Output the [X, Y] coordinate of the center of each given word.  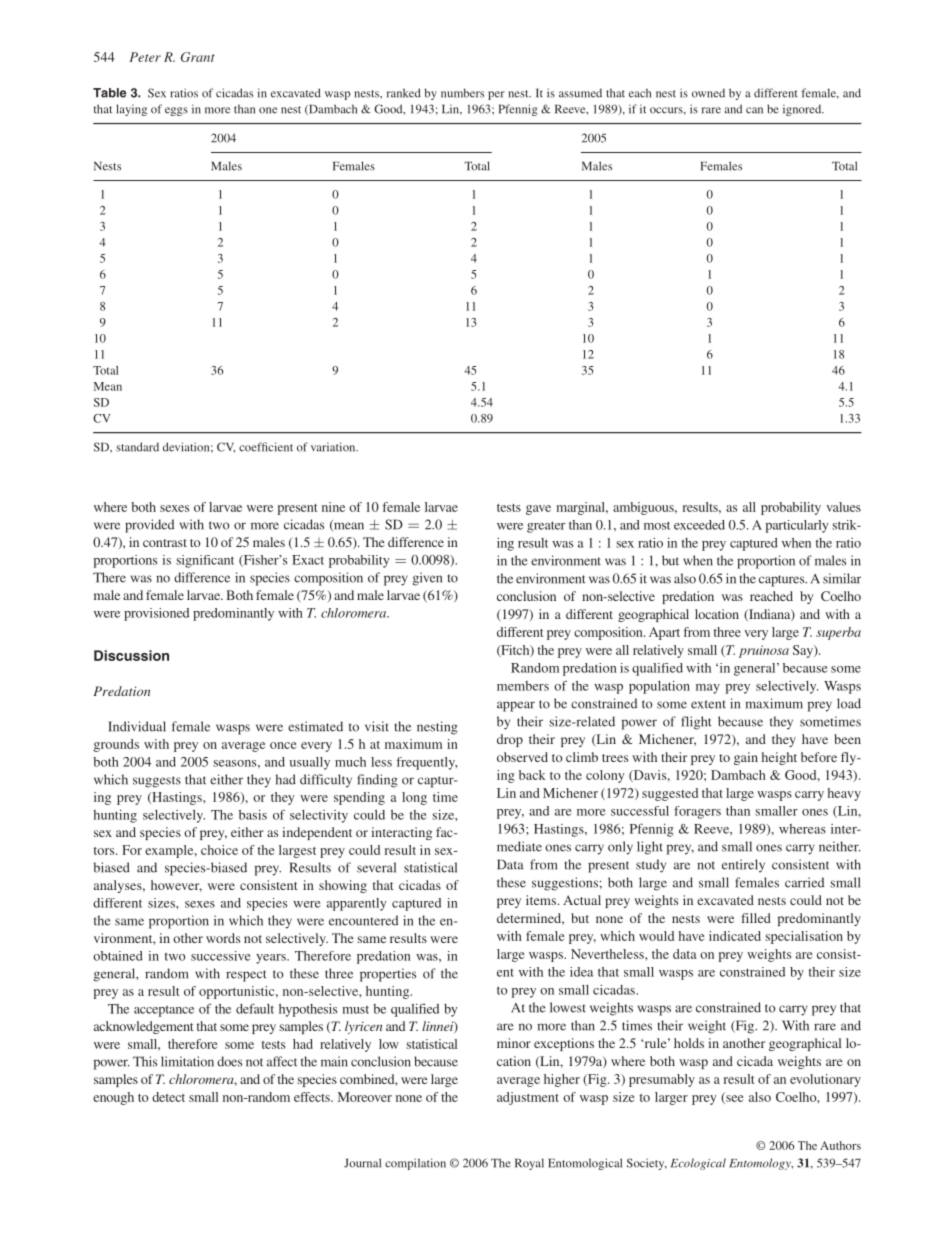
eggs [176, 111]
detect [168, 1097]
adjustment [528, 1098]
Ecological [698, 1164]
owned [708, 93]
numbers [462, 93]
